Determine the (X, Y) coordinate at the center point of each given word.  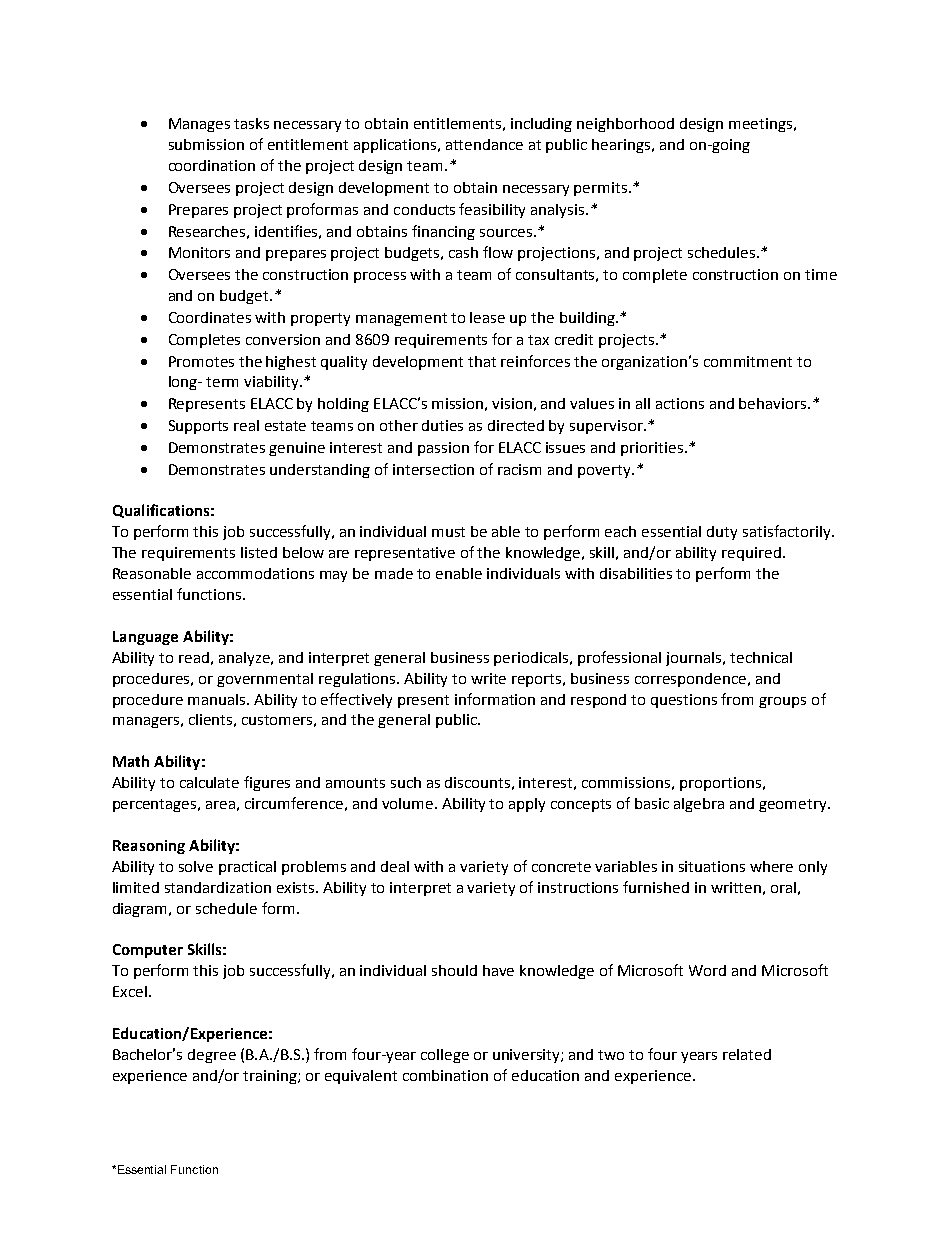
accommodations (255, 573)
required (751, 554)
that (482, 361)
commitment (748, 361)
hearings (622, 146)
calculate (209, 782)
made (394, 573)
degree (212, 1056)
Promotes (201, 361)
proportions (720, 784)
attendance (484, 144)
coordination (212, 165)
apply (527, 805)
